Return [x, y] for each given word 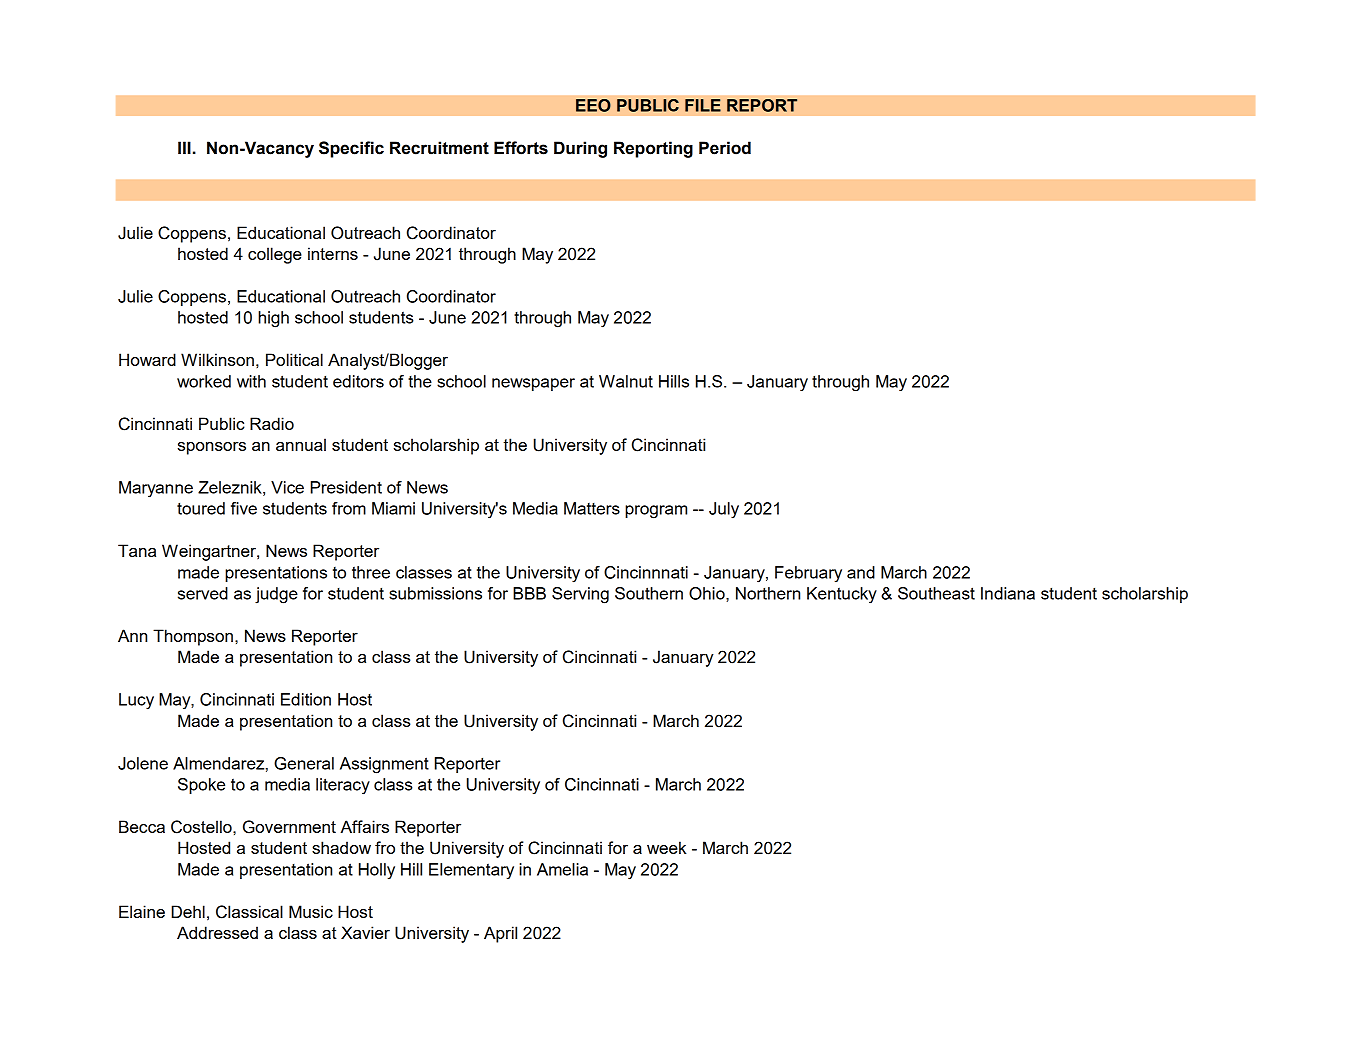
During [580, 149]
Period [725, 148]
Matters [592, 508]
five [244, 508]
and [861, 572]
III [184, 147]
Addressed [217, 932]
